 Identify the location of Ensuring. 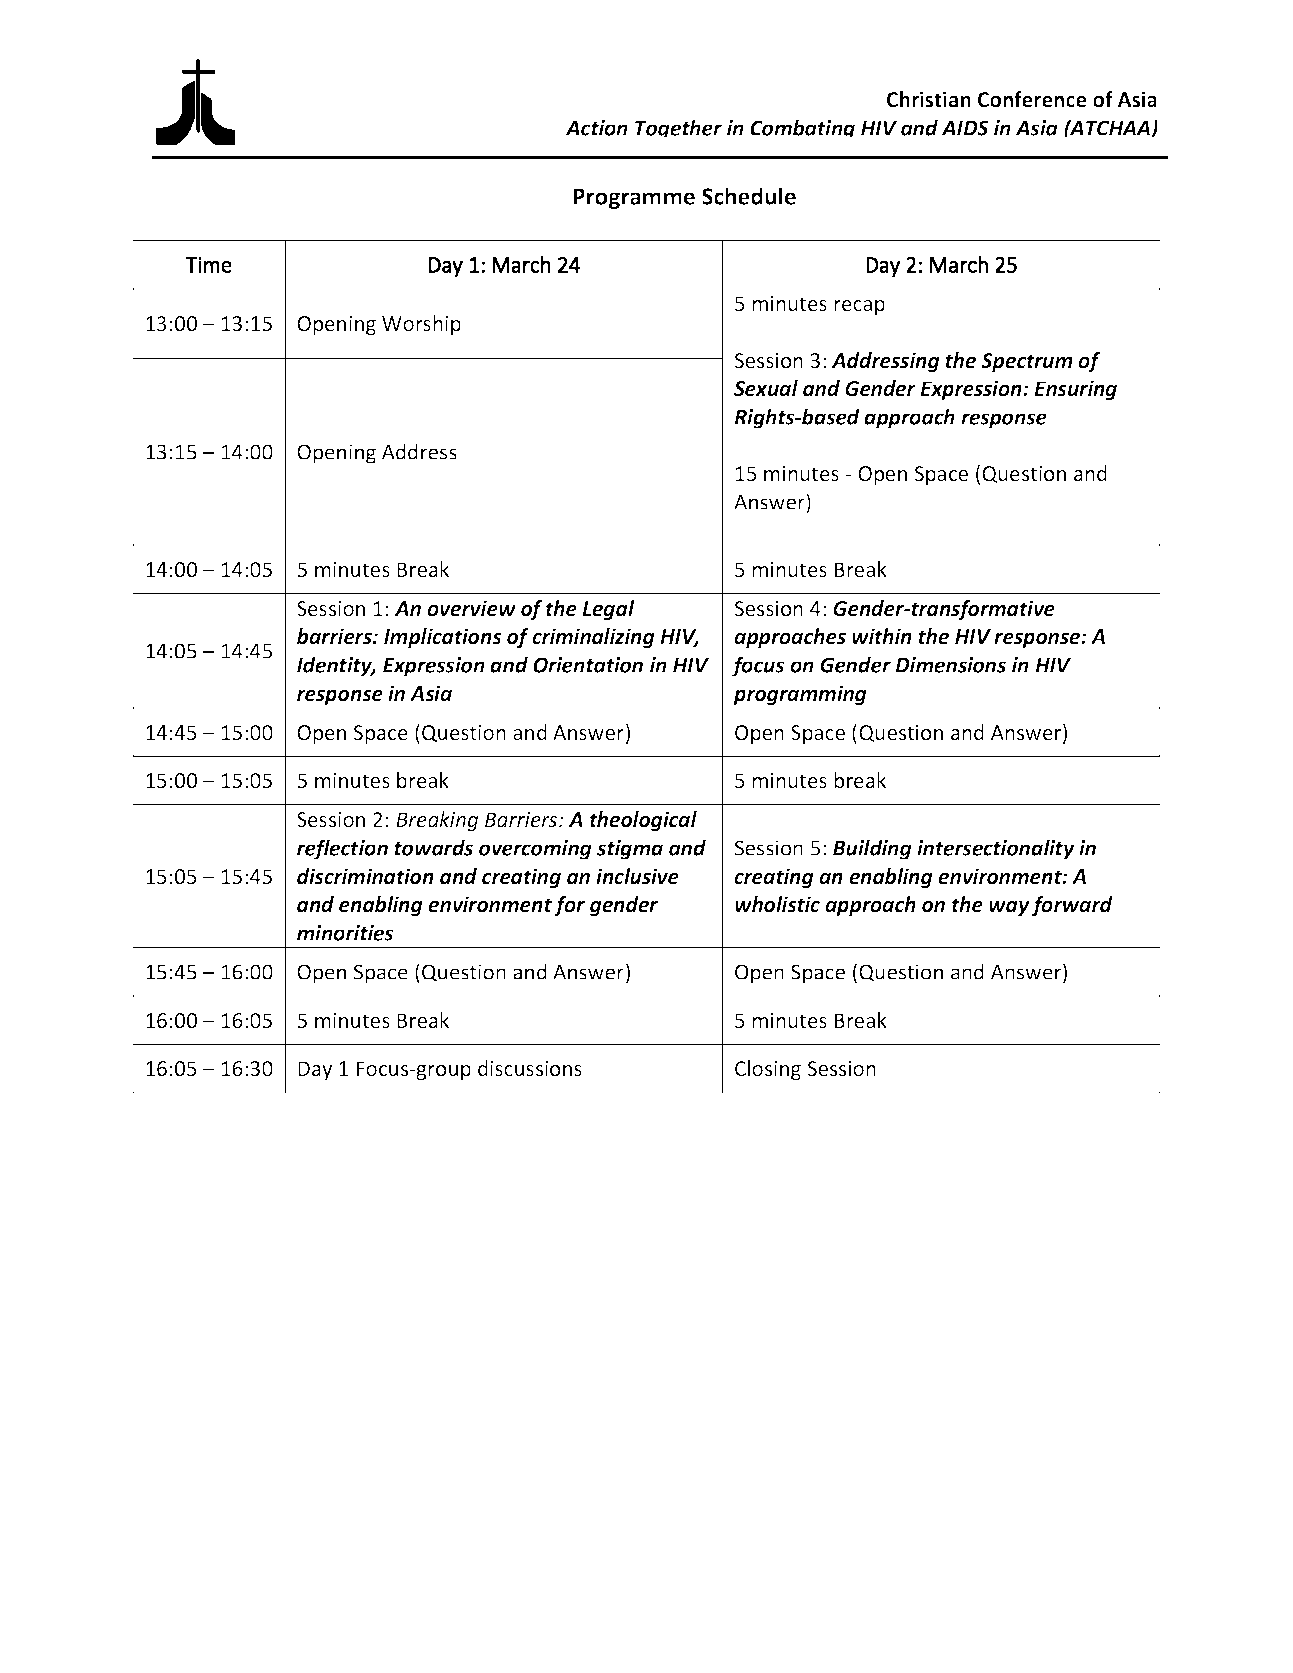
(1075, 390).
